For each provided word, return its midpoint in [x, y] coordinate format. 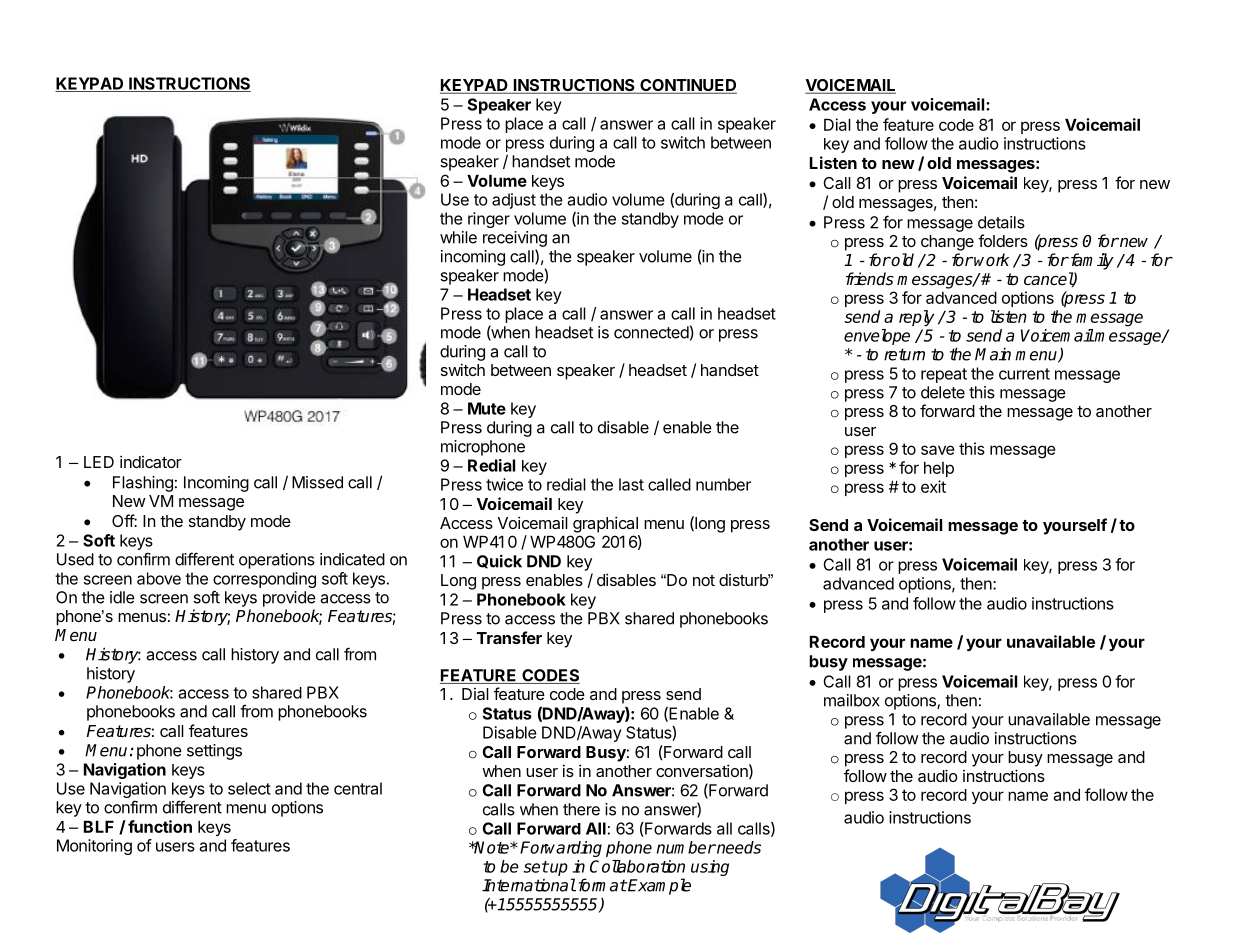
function [160, 826]
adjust [514, 201]
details [1001, 222]
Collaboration [637, 866]
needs [738, 847]
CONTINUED [687, 86]
